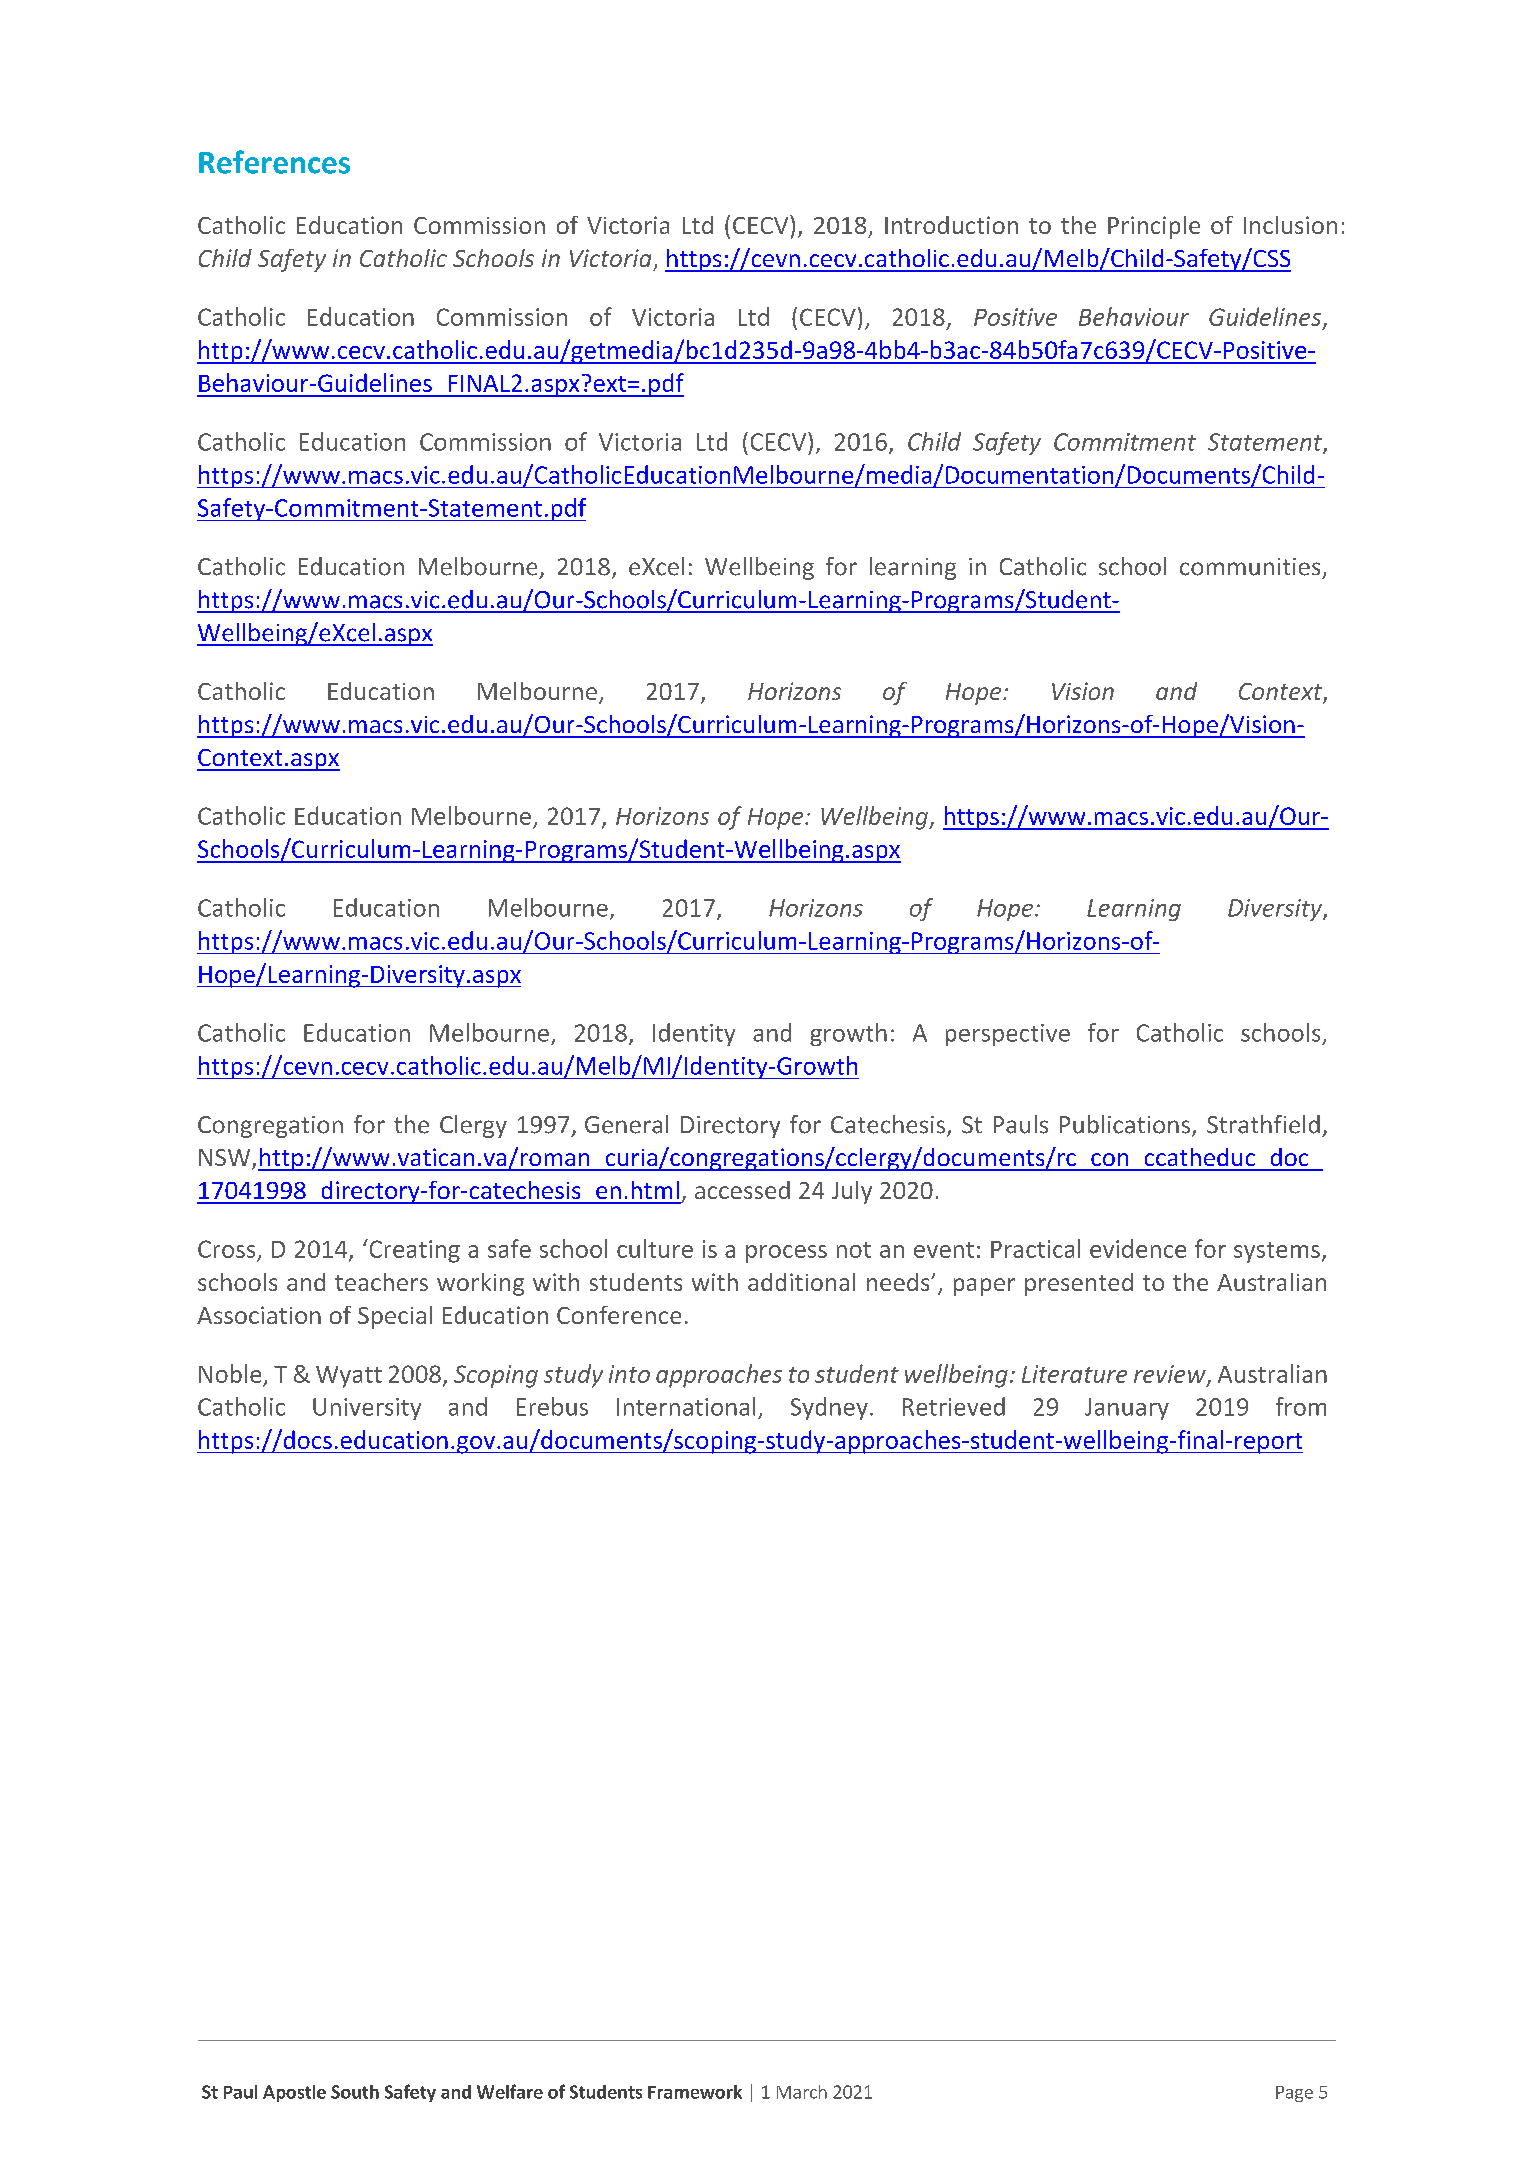 This screenshot has width=1532, height=2168. I want to click on Principle, so click(1154, 227).
